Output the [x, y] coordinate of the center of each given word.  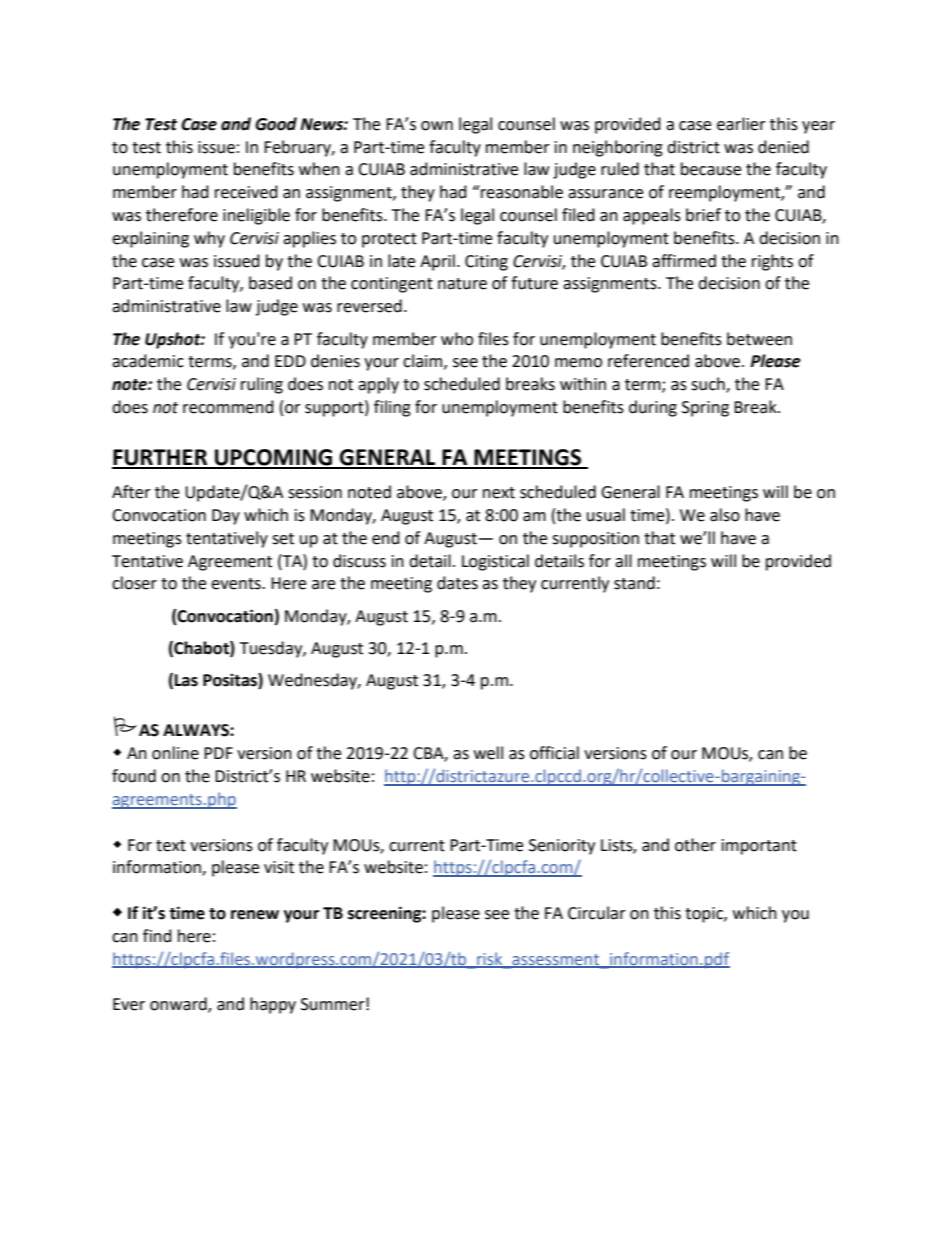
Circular [597, 913]
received [246, 192]
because [711, 169]
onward [179, 1005]
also [725, 515]
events [237, 584]
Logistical [495, 562]
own [437, 126]
